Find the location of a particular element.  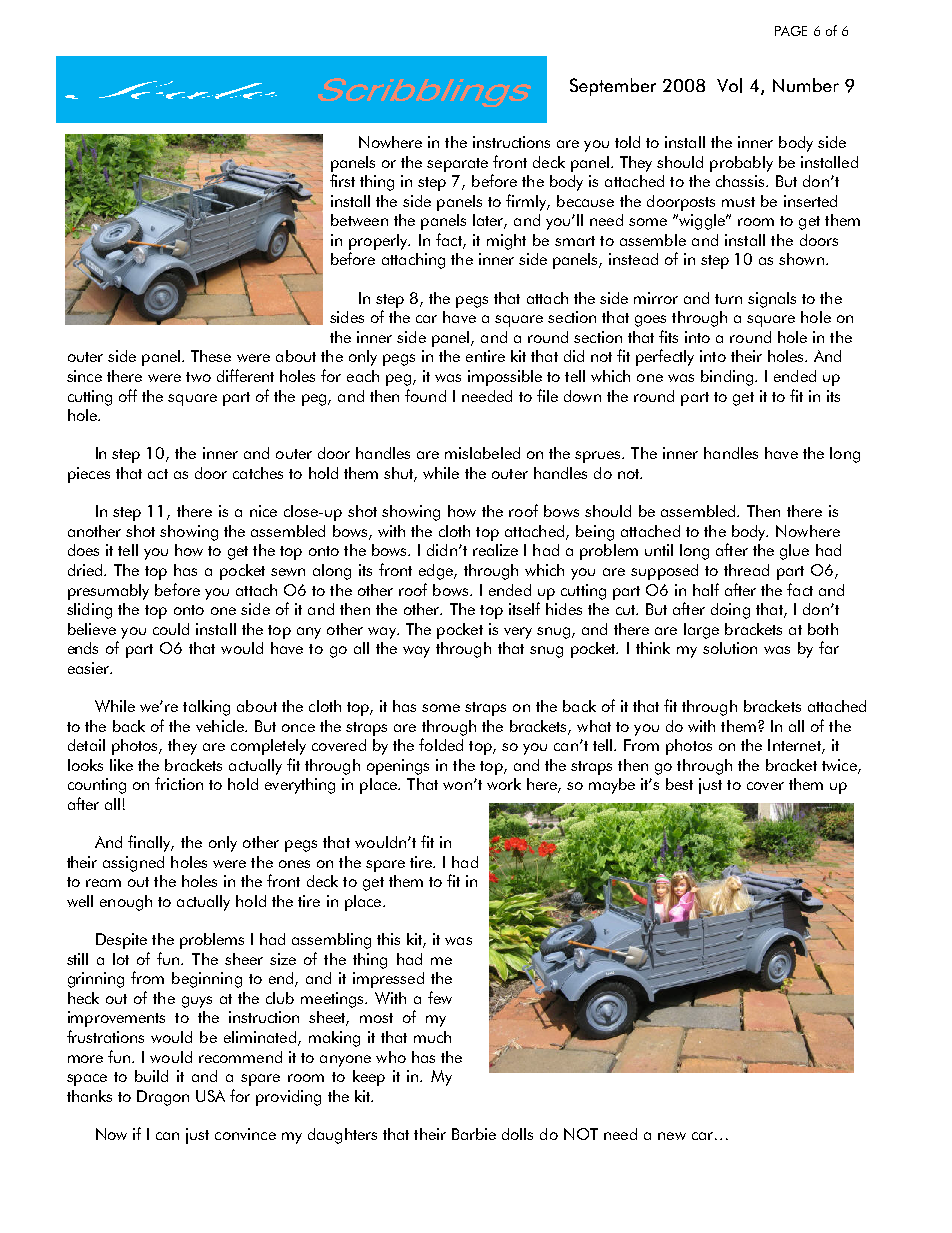

Barbie is located at coordinates (474, 1134).
